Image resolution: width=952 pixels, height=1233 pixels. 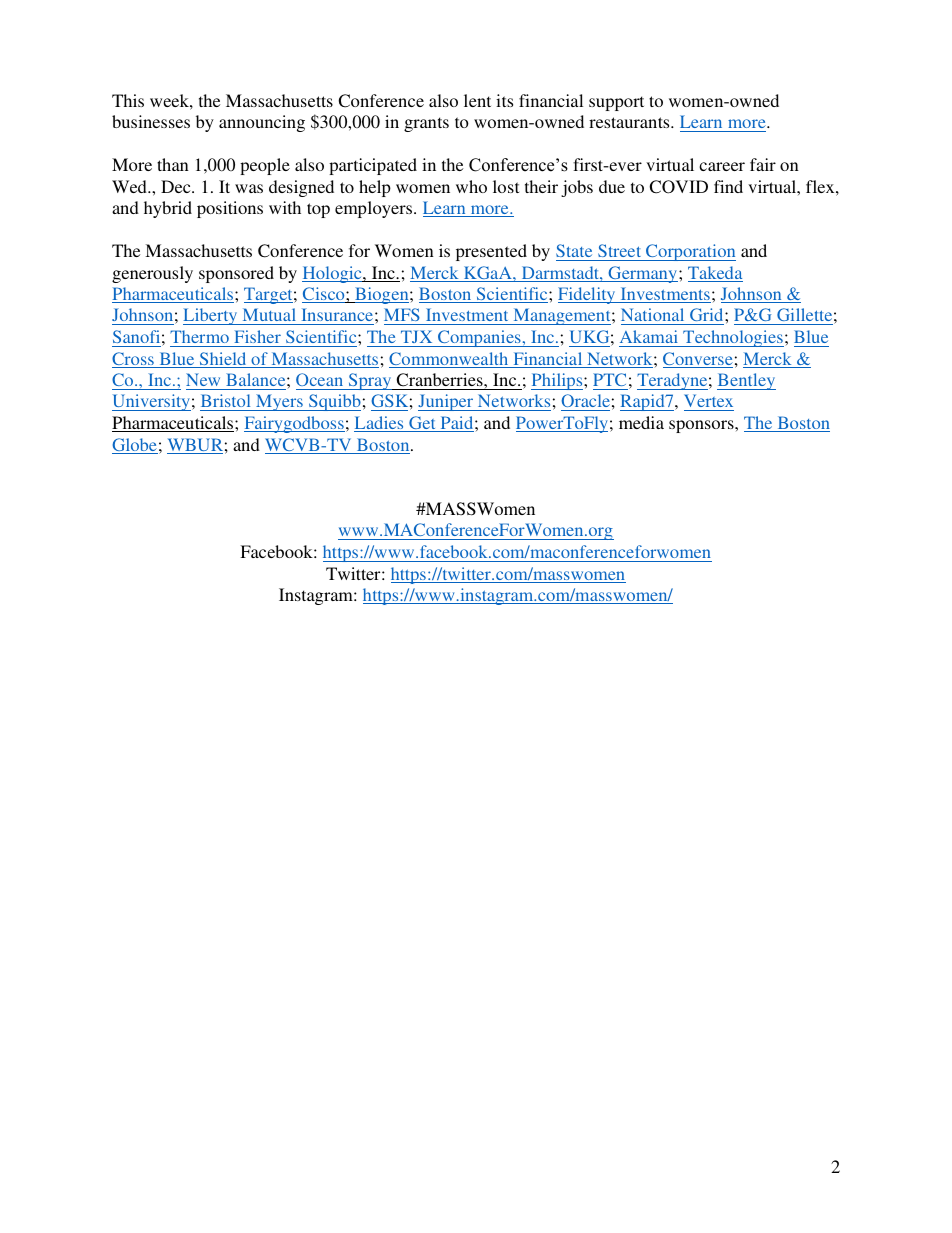 What do you see at coordinates (375, 209) in the screenshot?
I see `employers` at bounding box center [375, 209].
